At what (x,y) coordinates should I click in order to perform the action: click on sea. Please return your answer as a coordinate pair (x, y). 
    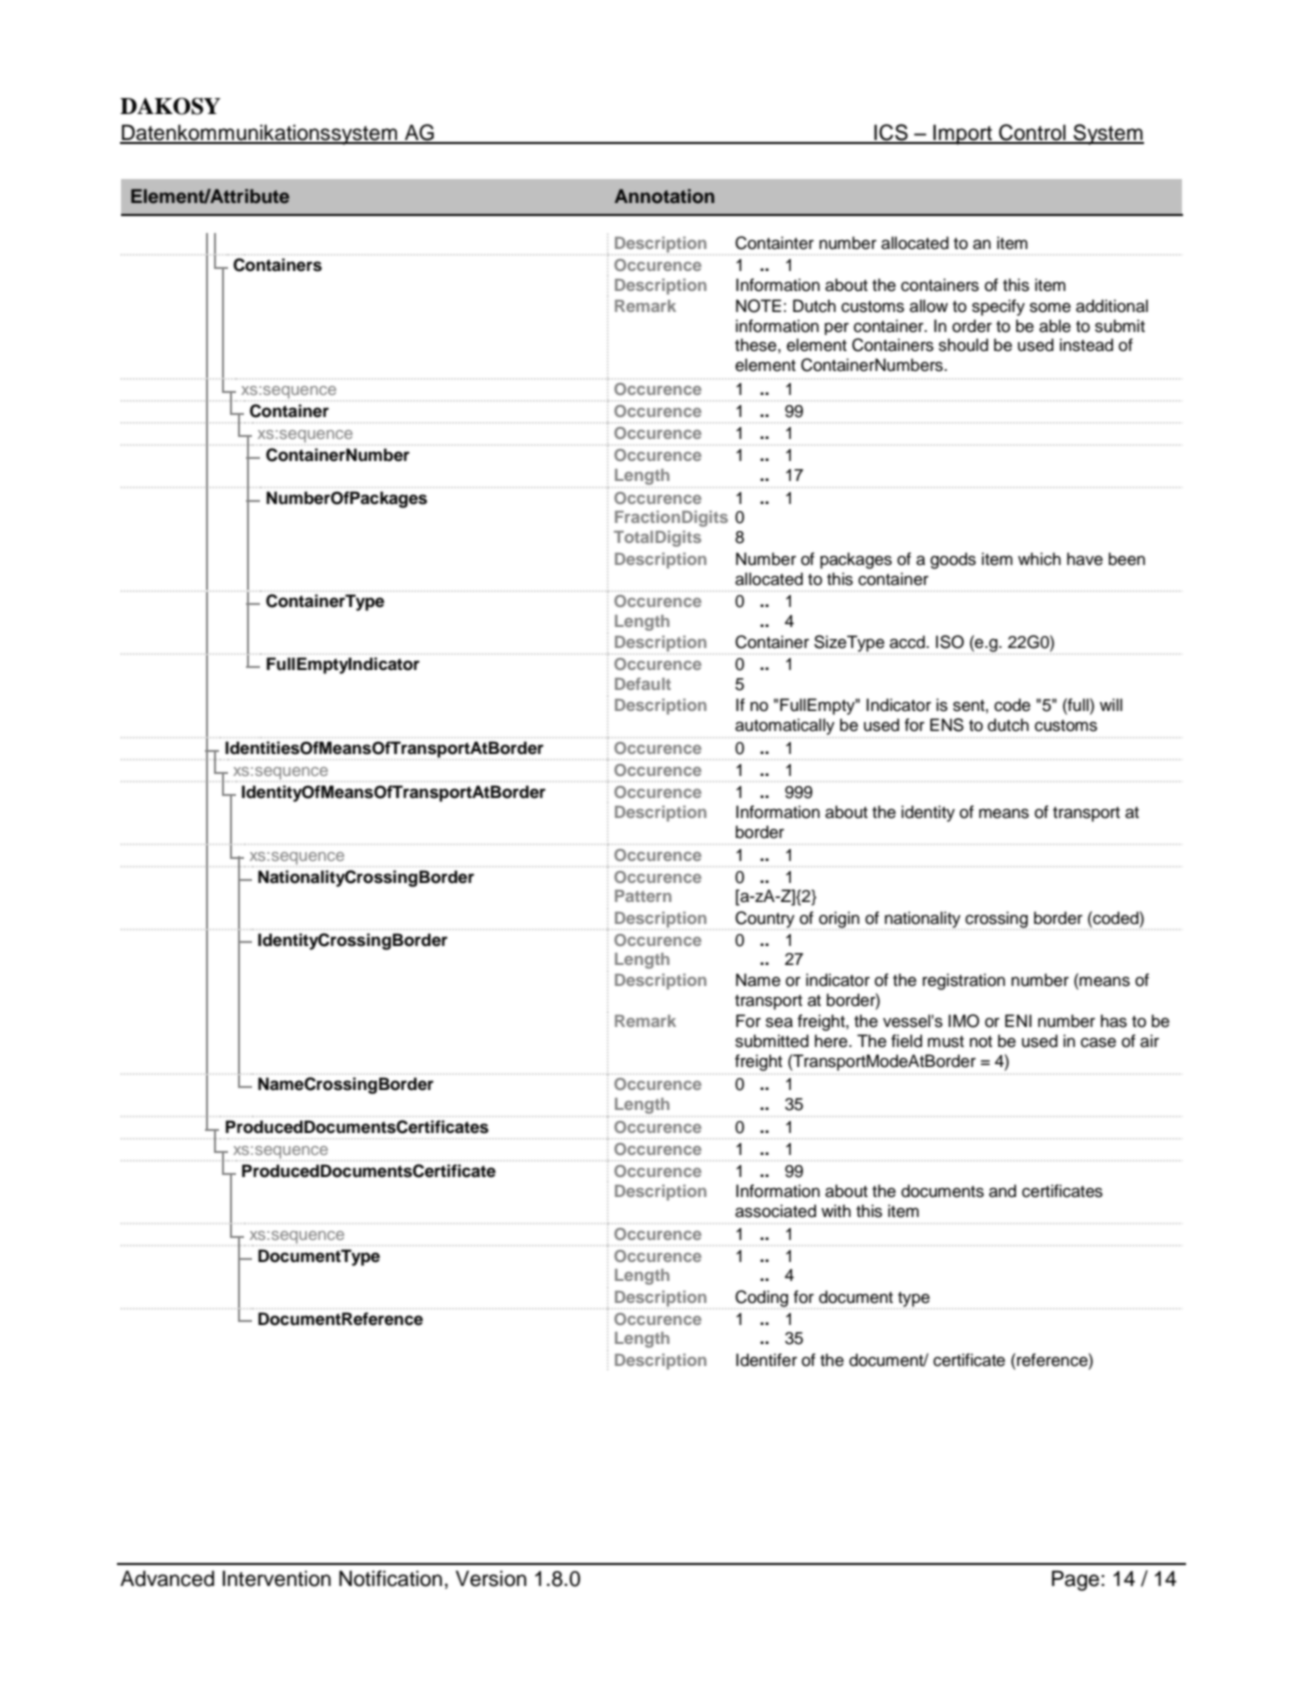
    Looking at the image, I should click on (779, 1022).
